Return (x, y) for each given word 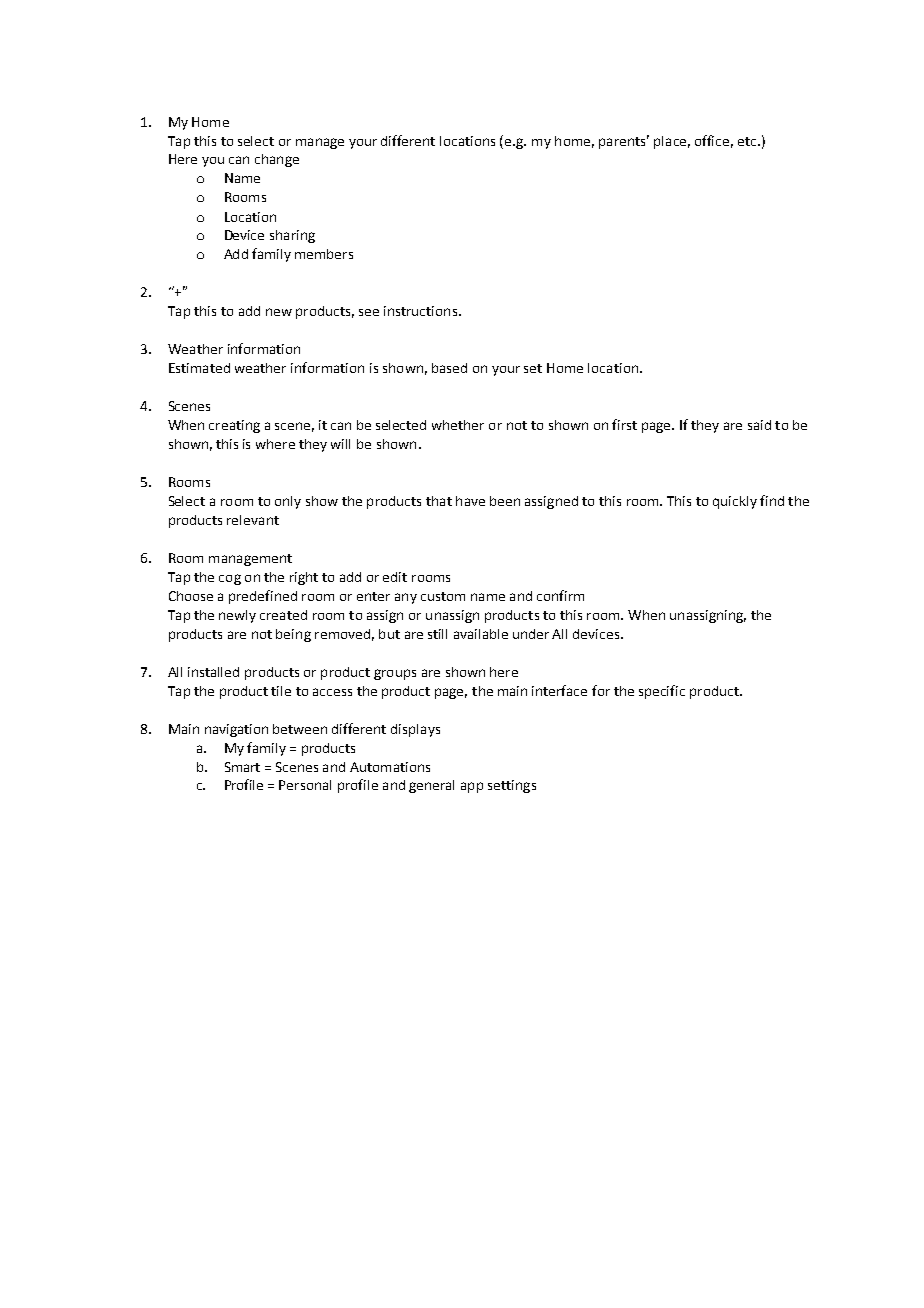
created (283, 615)
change (277, 160)
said (759, 425)
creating (234, 426)
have (470, 501)
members (324, 254)
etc (748, 141)
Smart (242, 767)
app (472, 787)
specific (662, 692)
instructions (420, 311)
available (481, 634)
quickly (735, 502)
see (369, 312)
